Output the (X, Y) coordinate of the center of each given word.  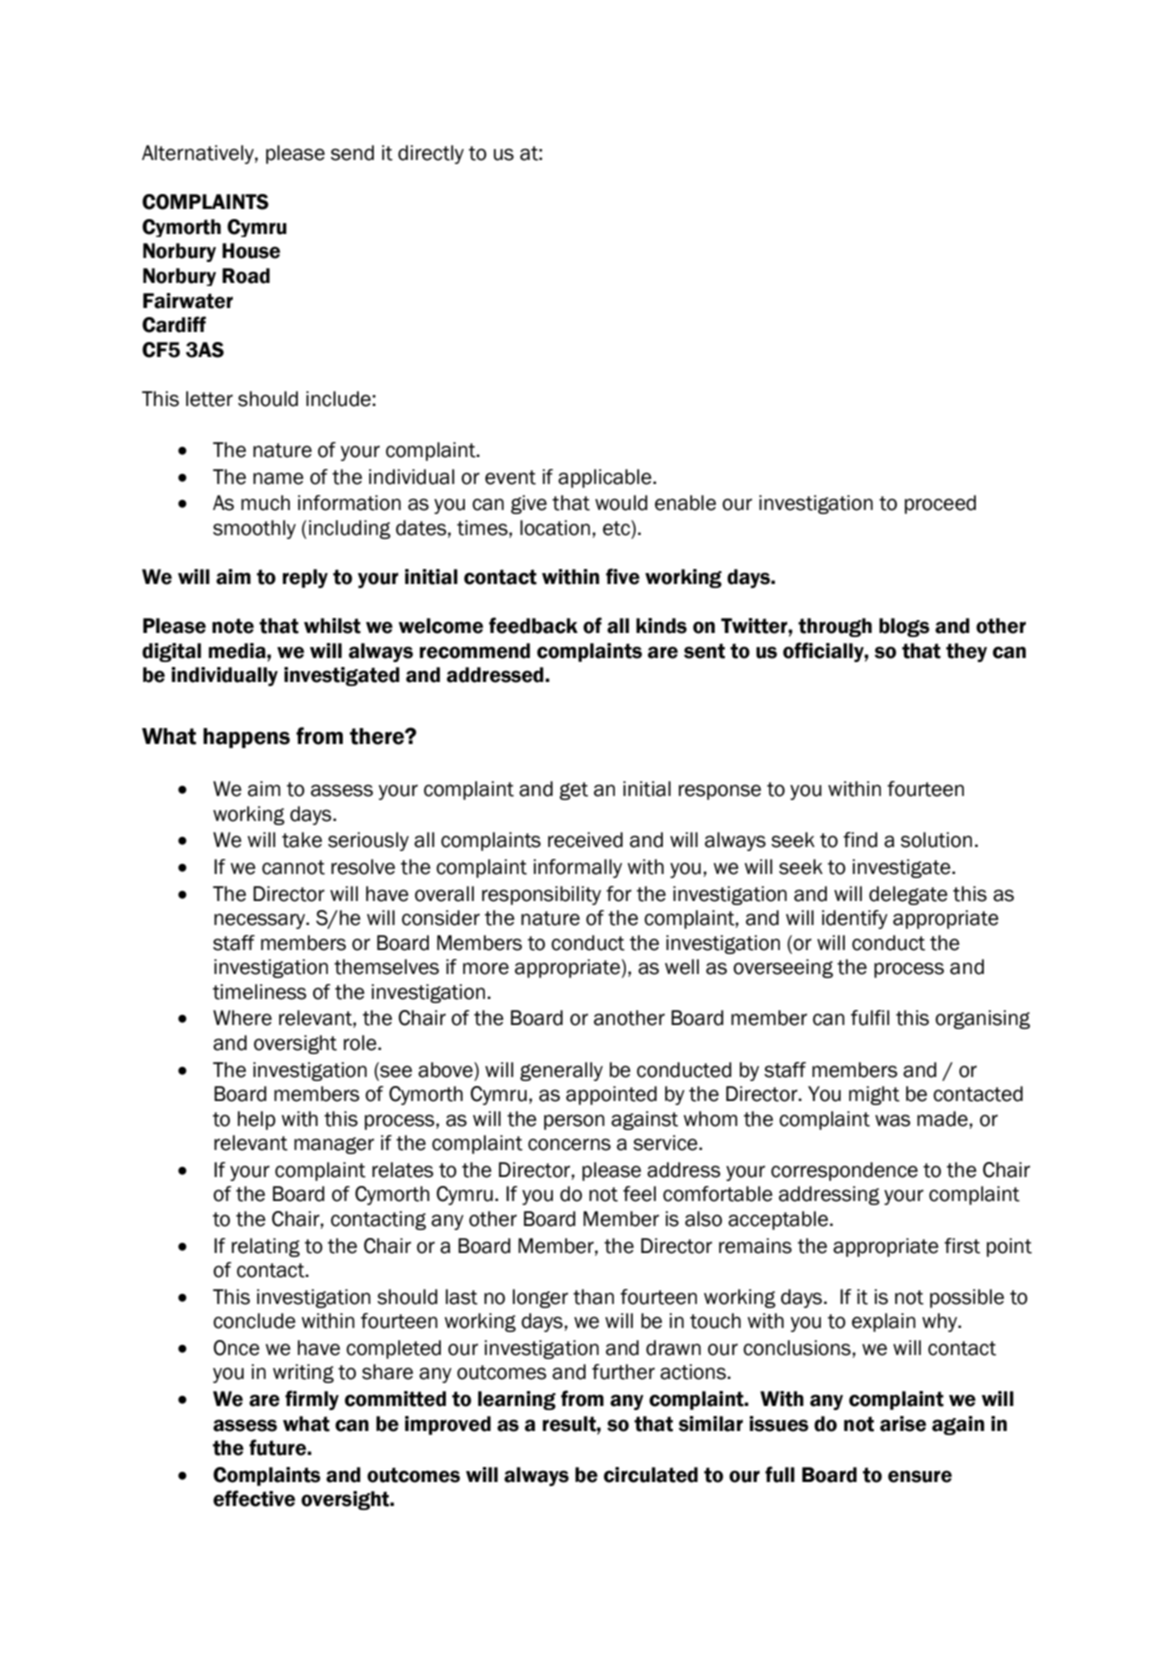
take (302, 840)
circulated (651, 1475)
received (585, 840)
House (251, 251)
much (265, 503)
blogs (904, 627)
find (860, 840)
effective (254, 1498)
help (257, 1120)
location (555, 528)
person (574, 1122)
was (892, 1120)
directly (431, 154)
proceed (940, 504)
